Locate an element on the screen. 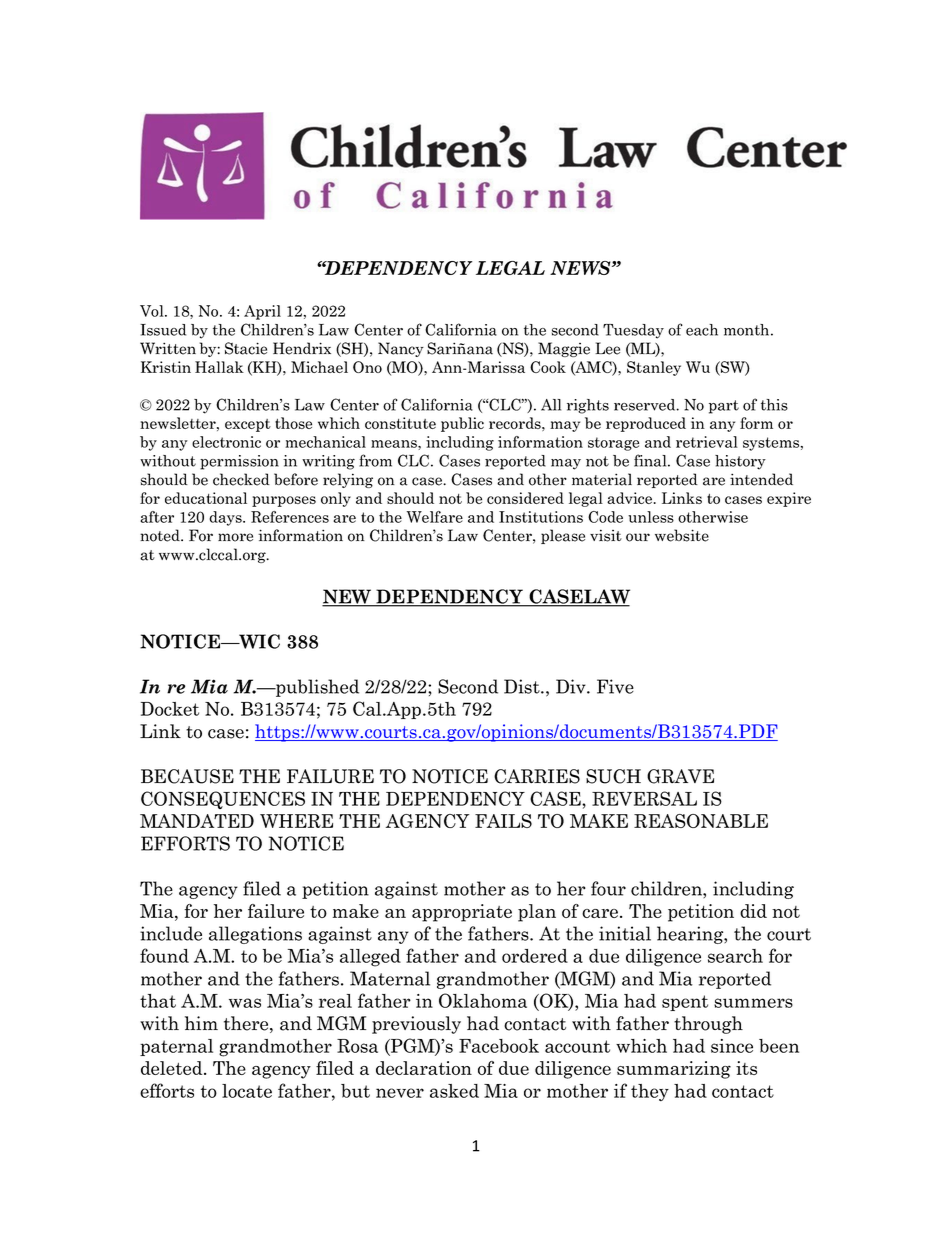 This screenshot has height=1233, width=952. locate is located at coordinates (247, 1091).
